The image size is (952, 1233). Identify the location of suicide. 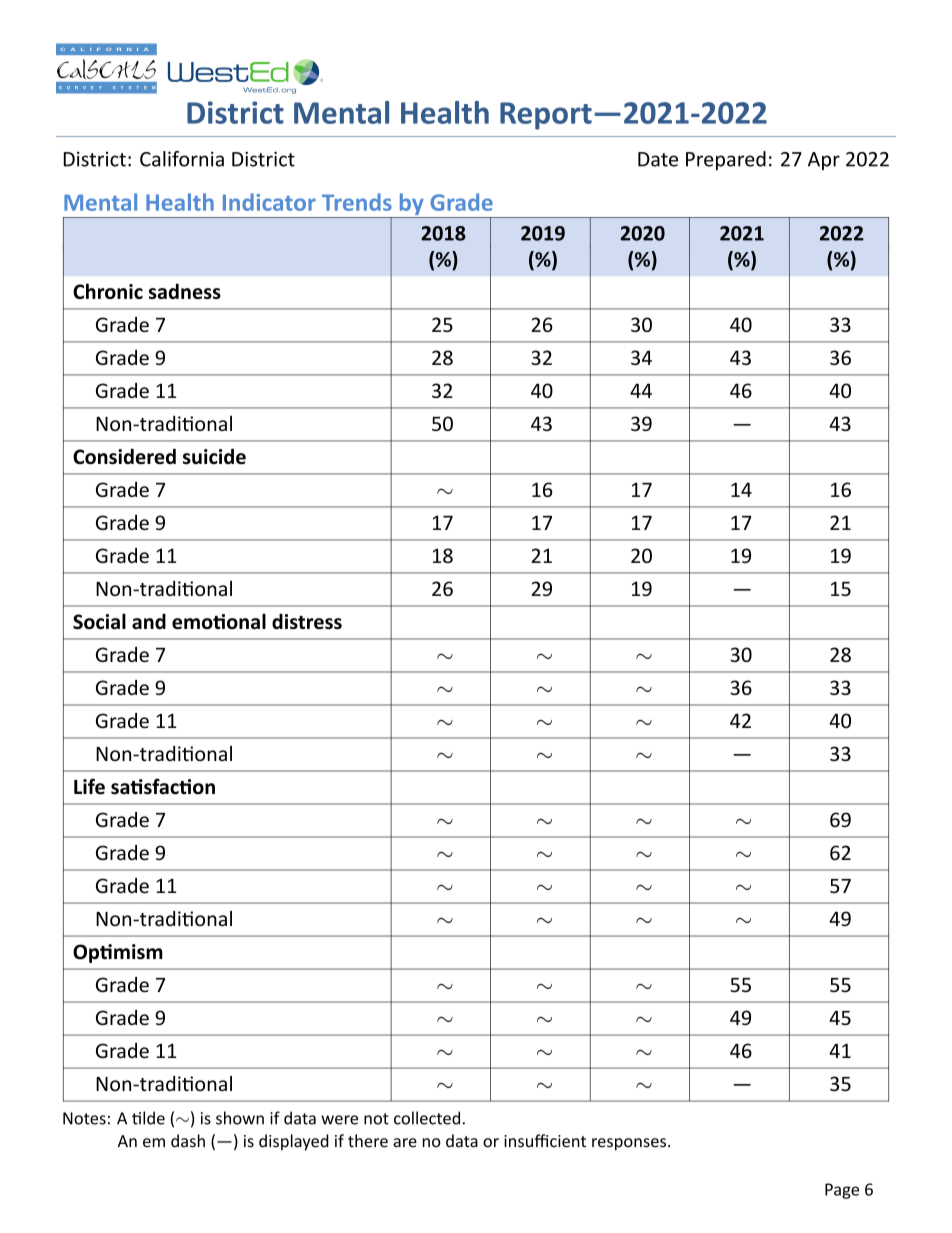
(214, 456).
